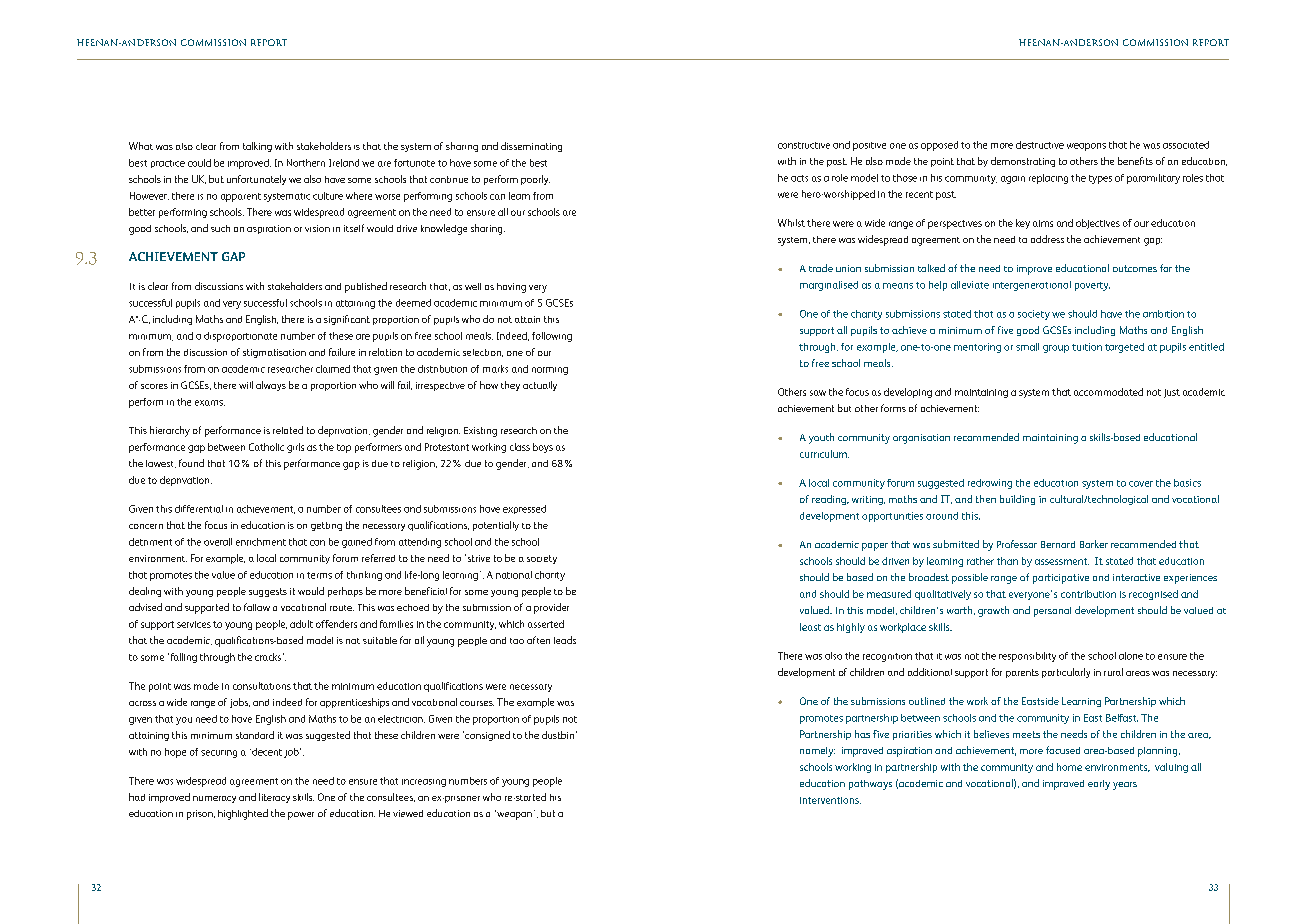  I want to click on Northern, so click(306, 163).
